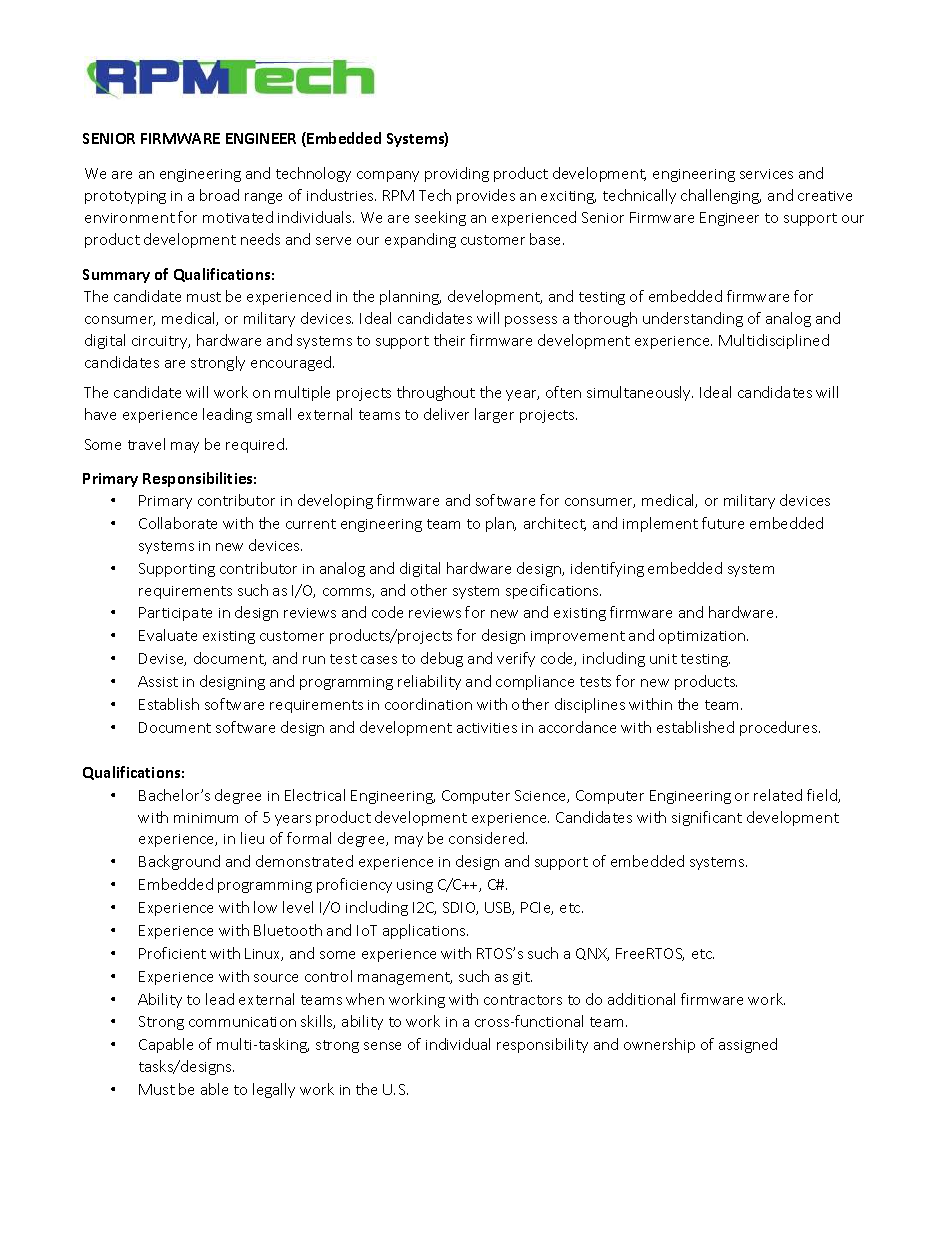  Describe the element at coordinates (179, 862) in the document. I see `Background` at that location.
